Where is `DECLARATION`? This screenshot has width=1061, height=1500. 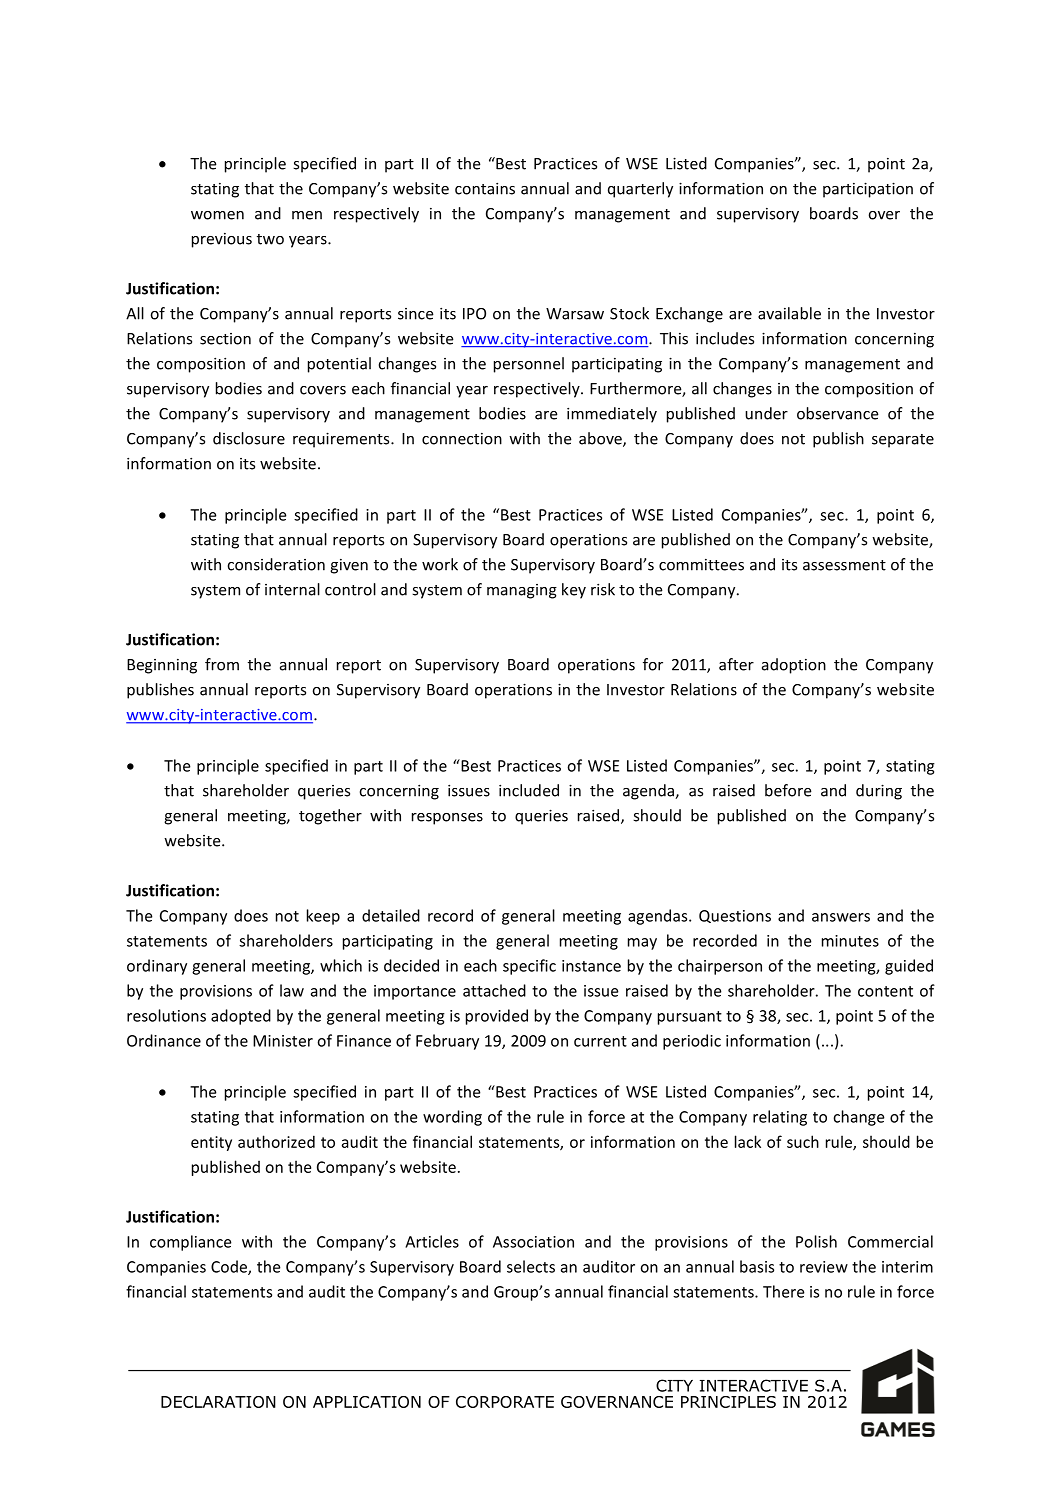
DECLARATION is located at coordinates (218, 1402).
